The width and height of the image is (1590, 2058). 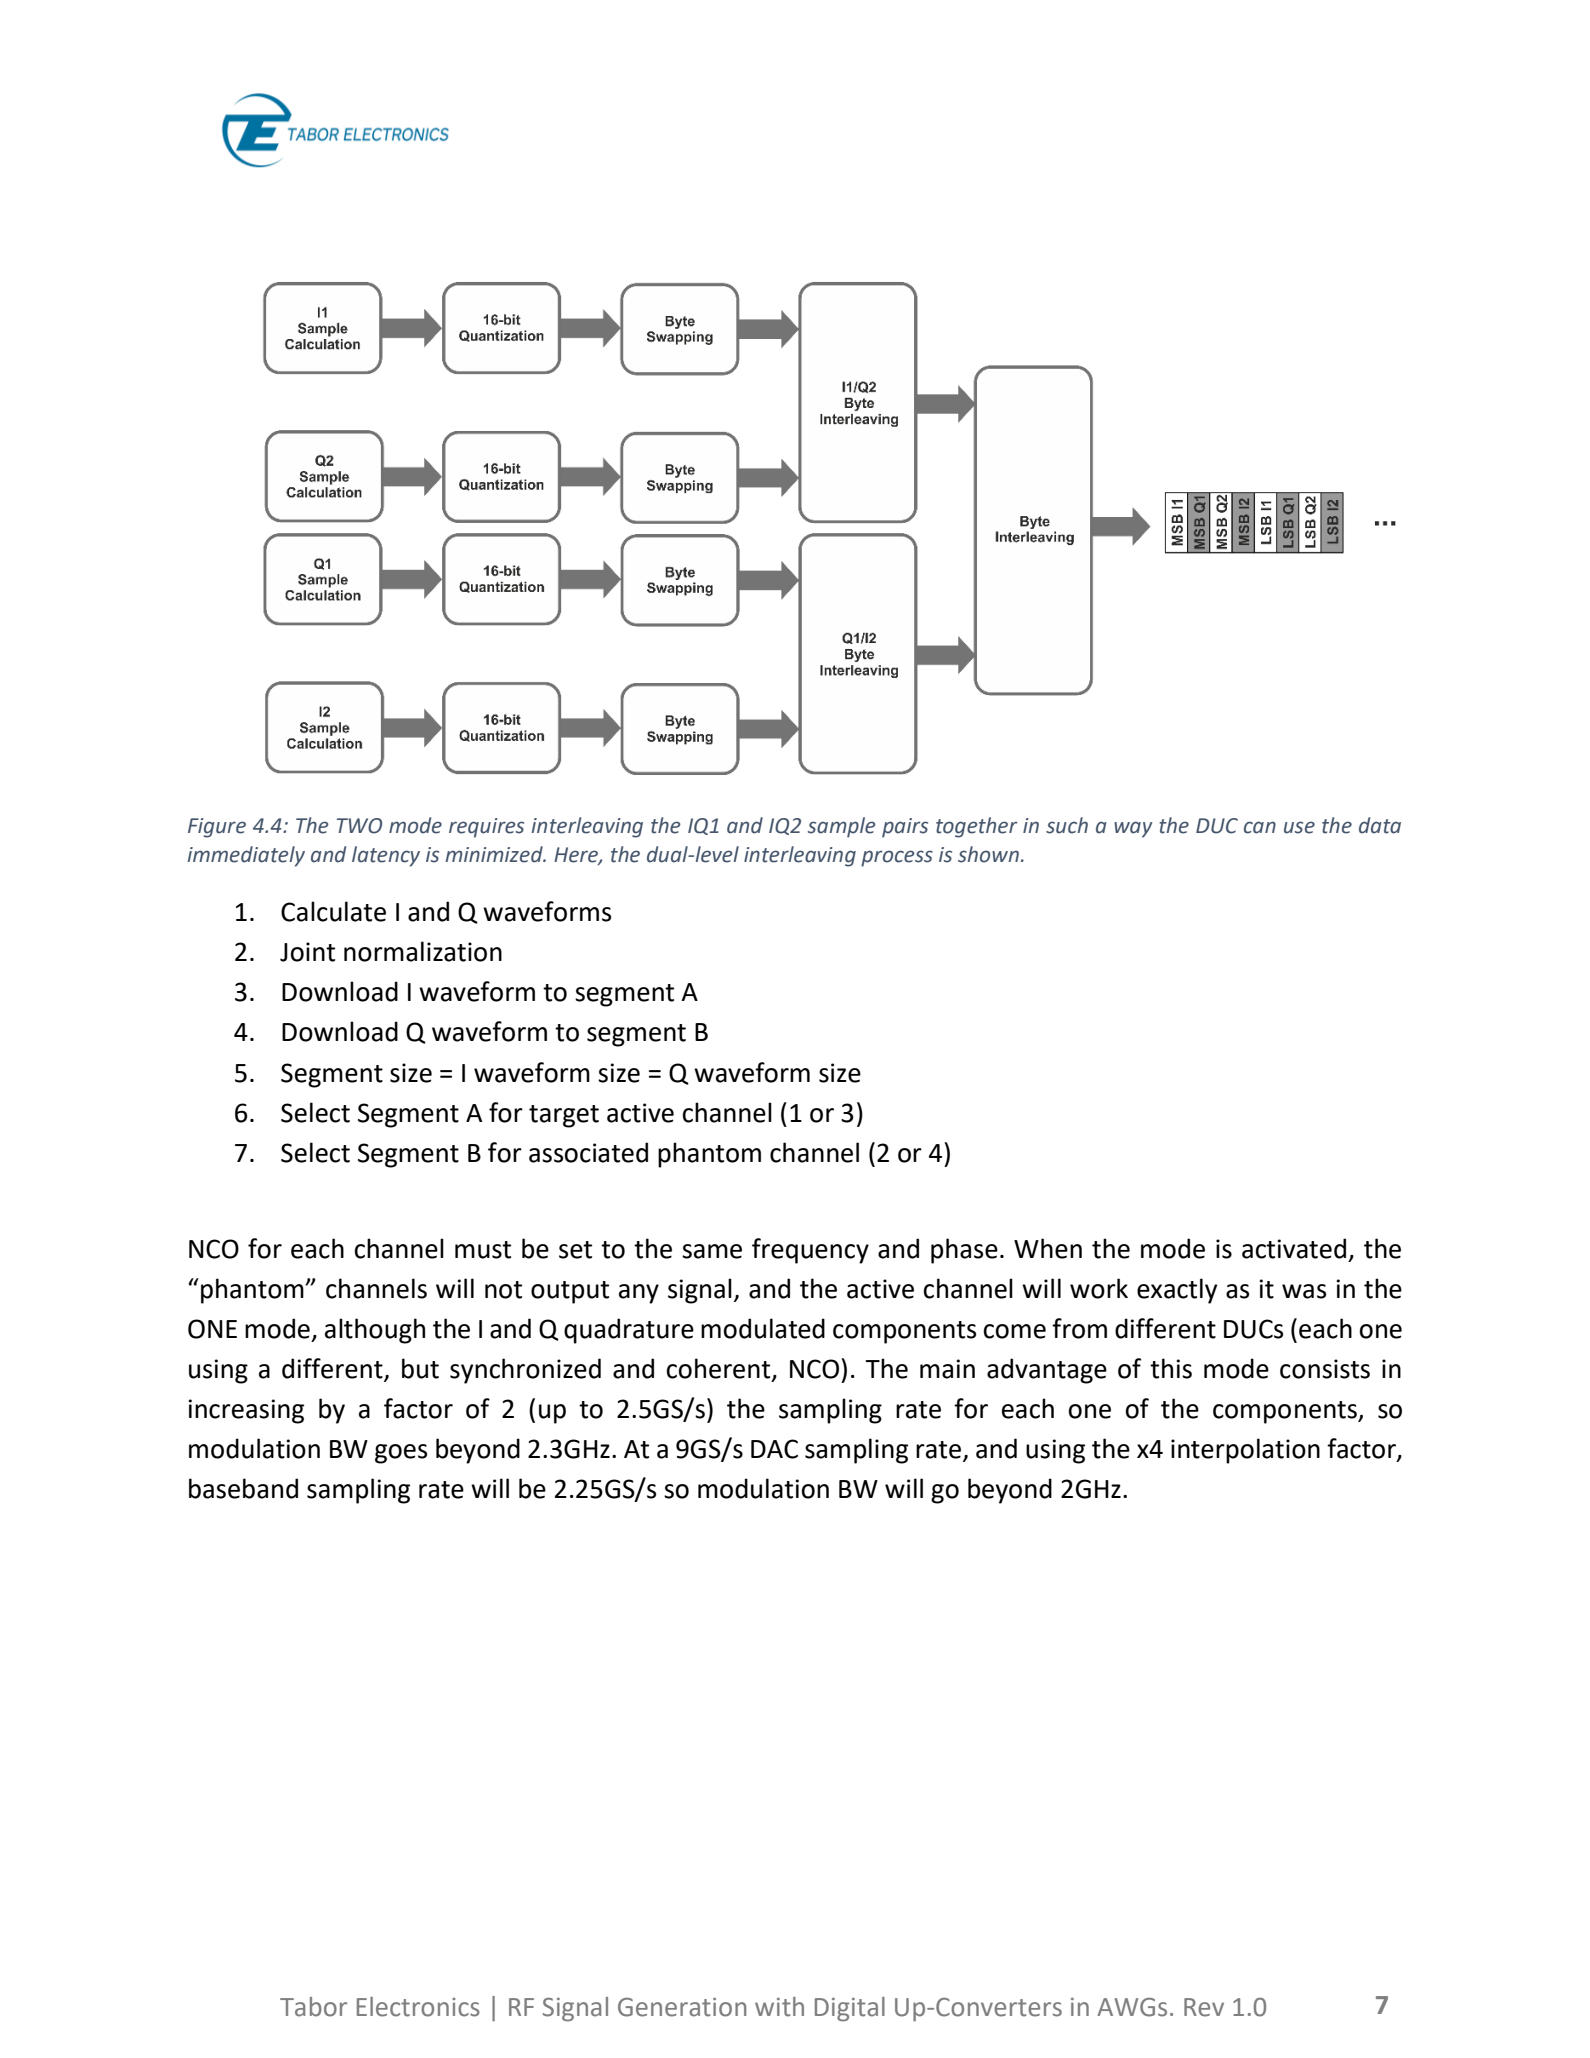 What do you see at coordinates (682, 2007) in the image?
I see `Generation` at bounding box center [682, 2007].
